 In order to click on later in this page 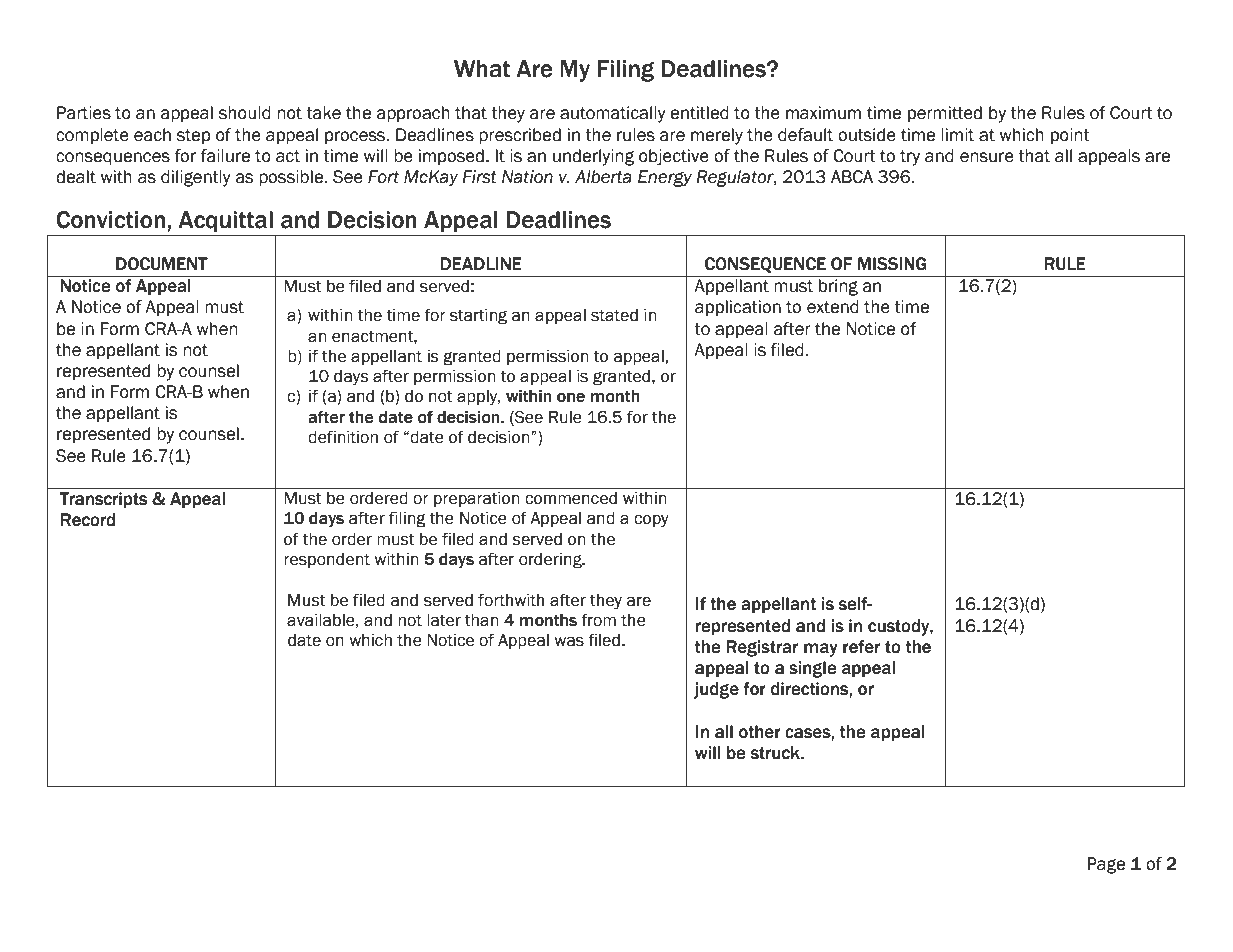, I will do `click(444, 620)`.
